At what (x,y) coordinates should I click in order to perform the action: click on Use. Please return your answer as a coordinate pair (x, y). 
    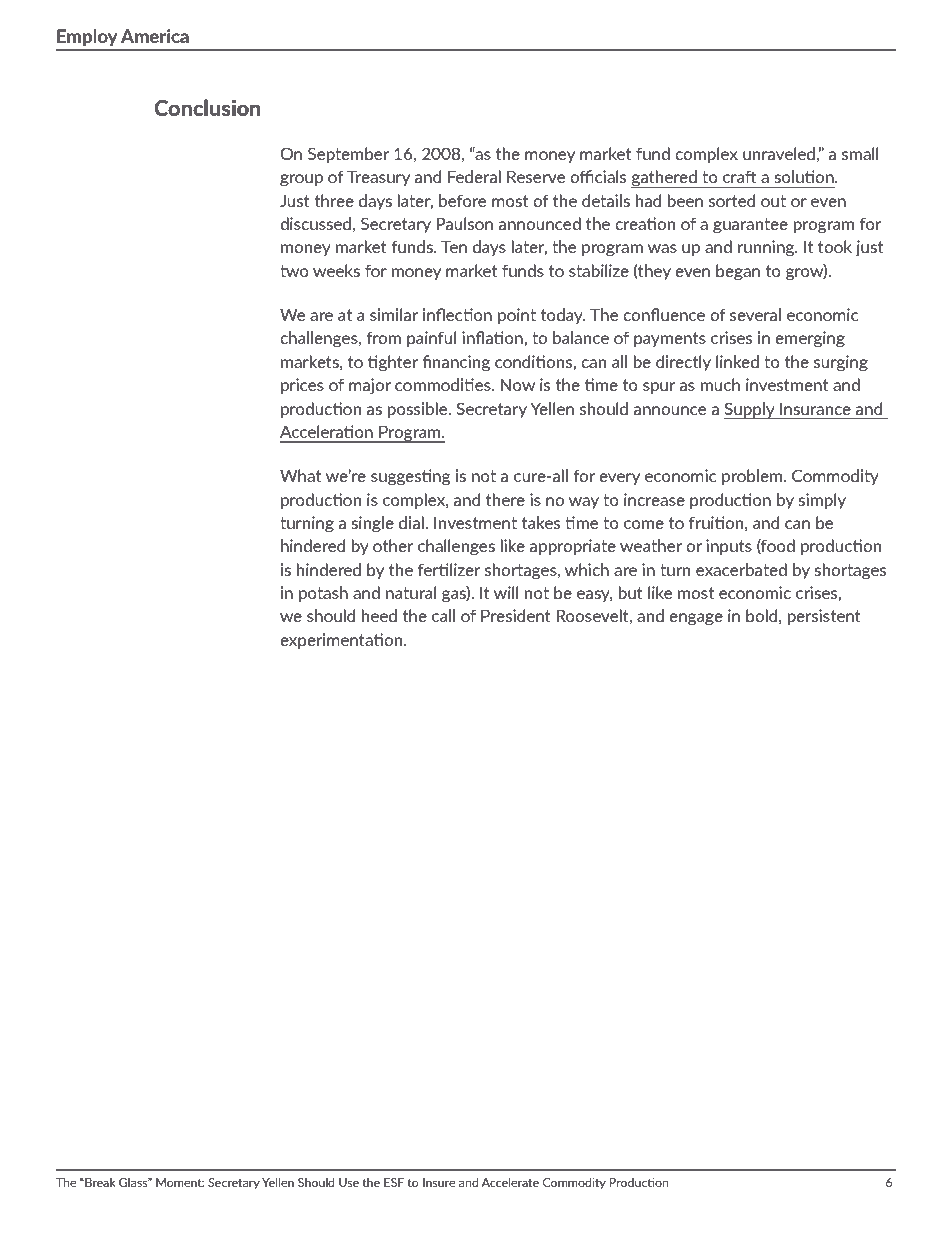
    Looking at the image, I should click on (349, 1182).
